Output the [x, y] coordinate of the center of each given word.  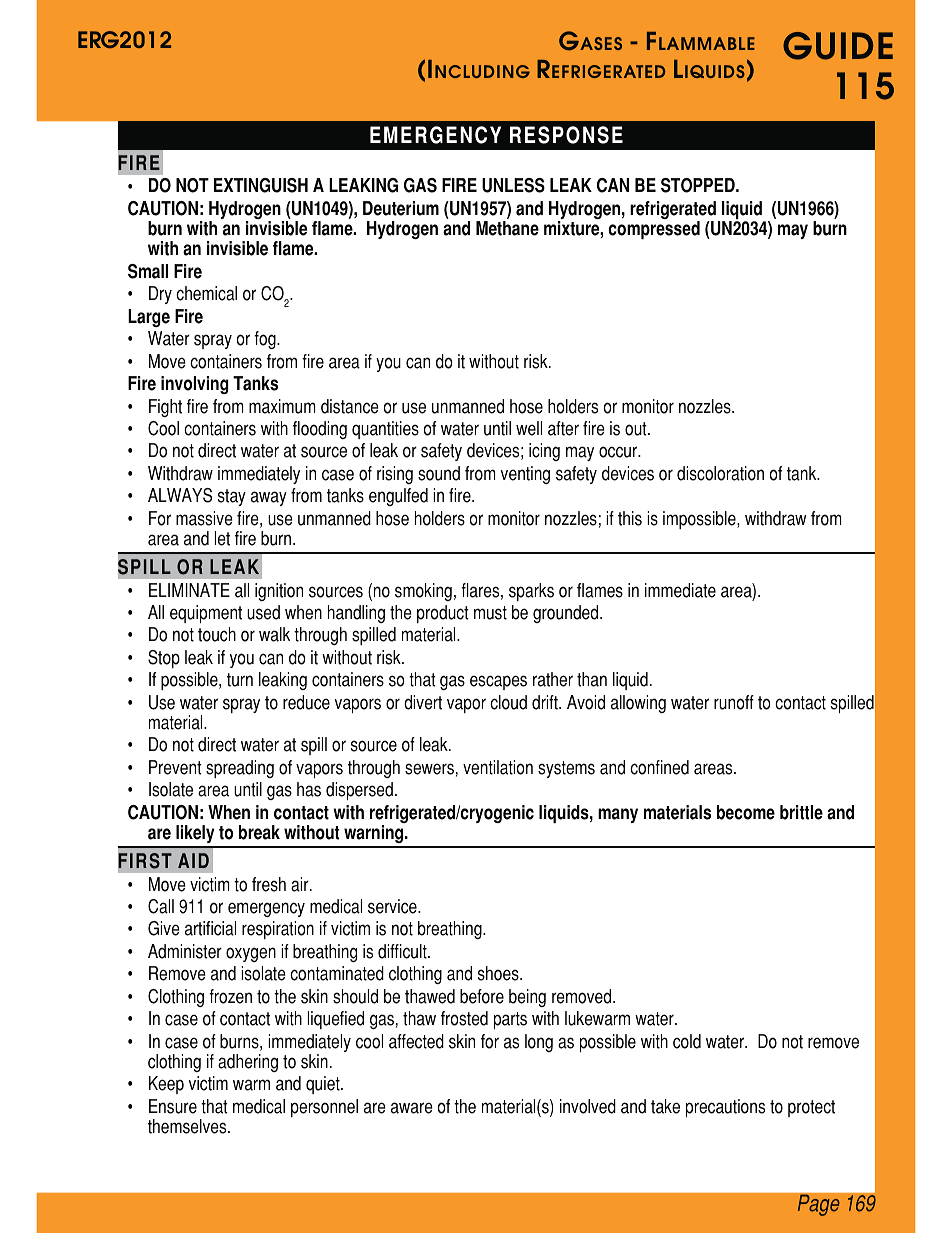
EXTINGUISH [261, 185]
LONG [539, 1043]
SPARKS [531, 592]
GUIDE [838, 46]
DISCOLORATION [720, 473]
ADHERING [248, 1063]
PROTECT [811, 1108]
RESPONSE [566, 135]
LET [222, 538]
